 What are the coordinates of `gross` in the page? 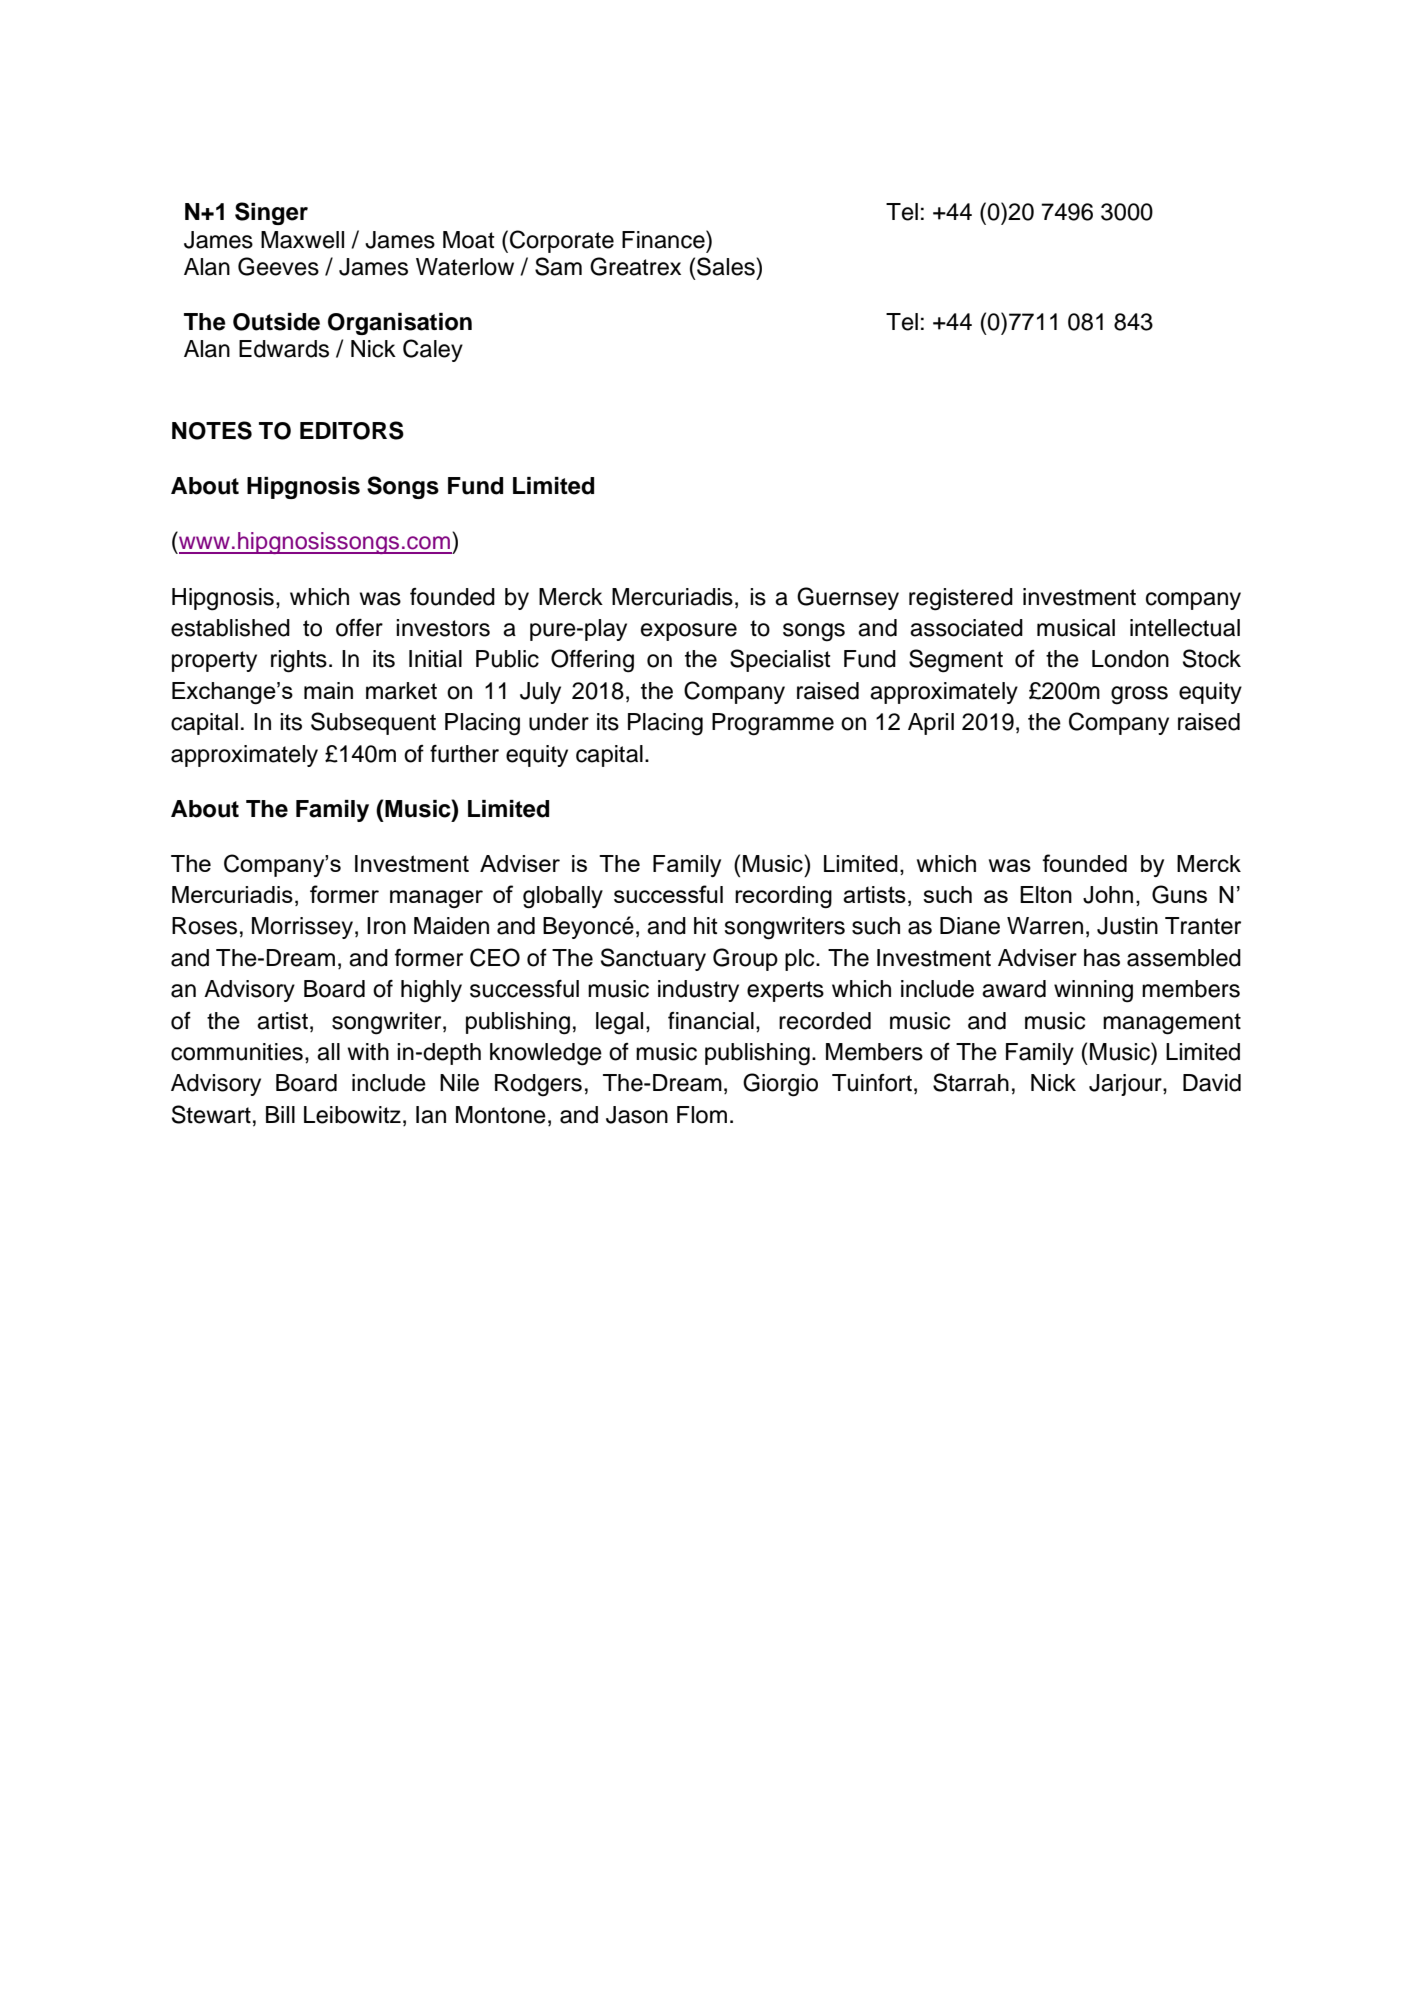 It's located at (1139, 695).
